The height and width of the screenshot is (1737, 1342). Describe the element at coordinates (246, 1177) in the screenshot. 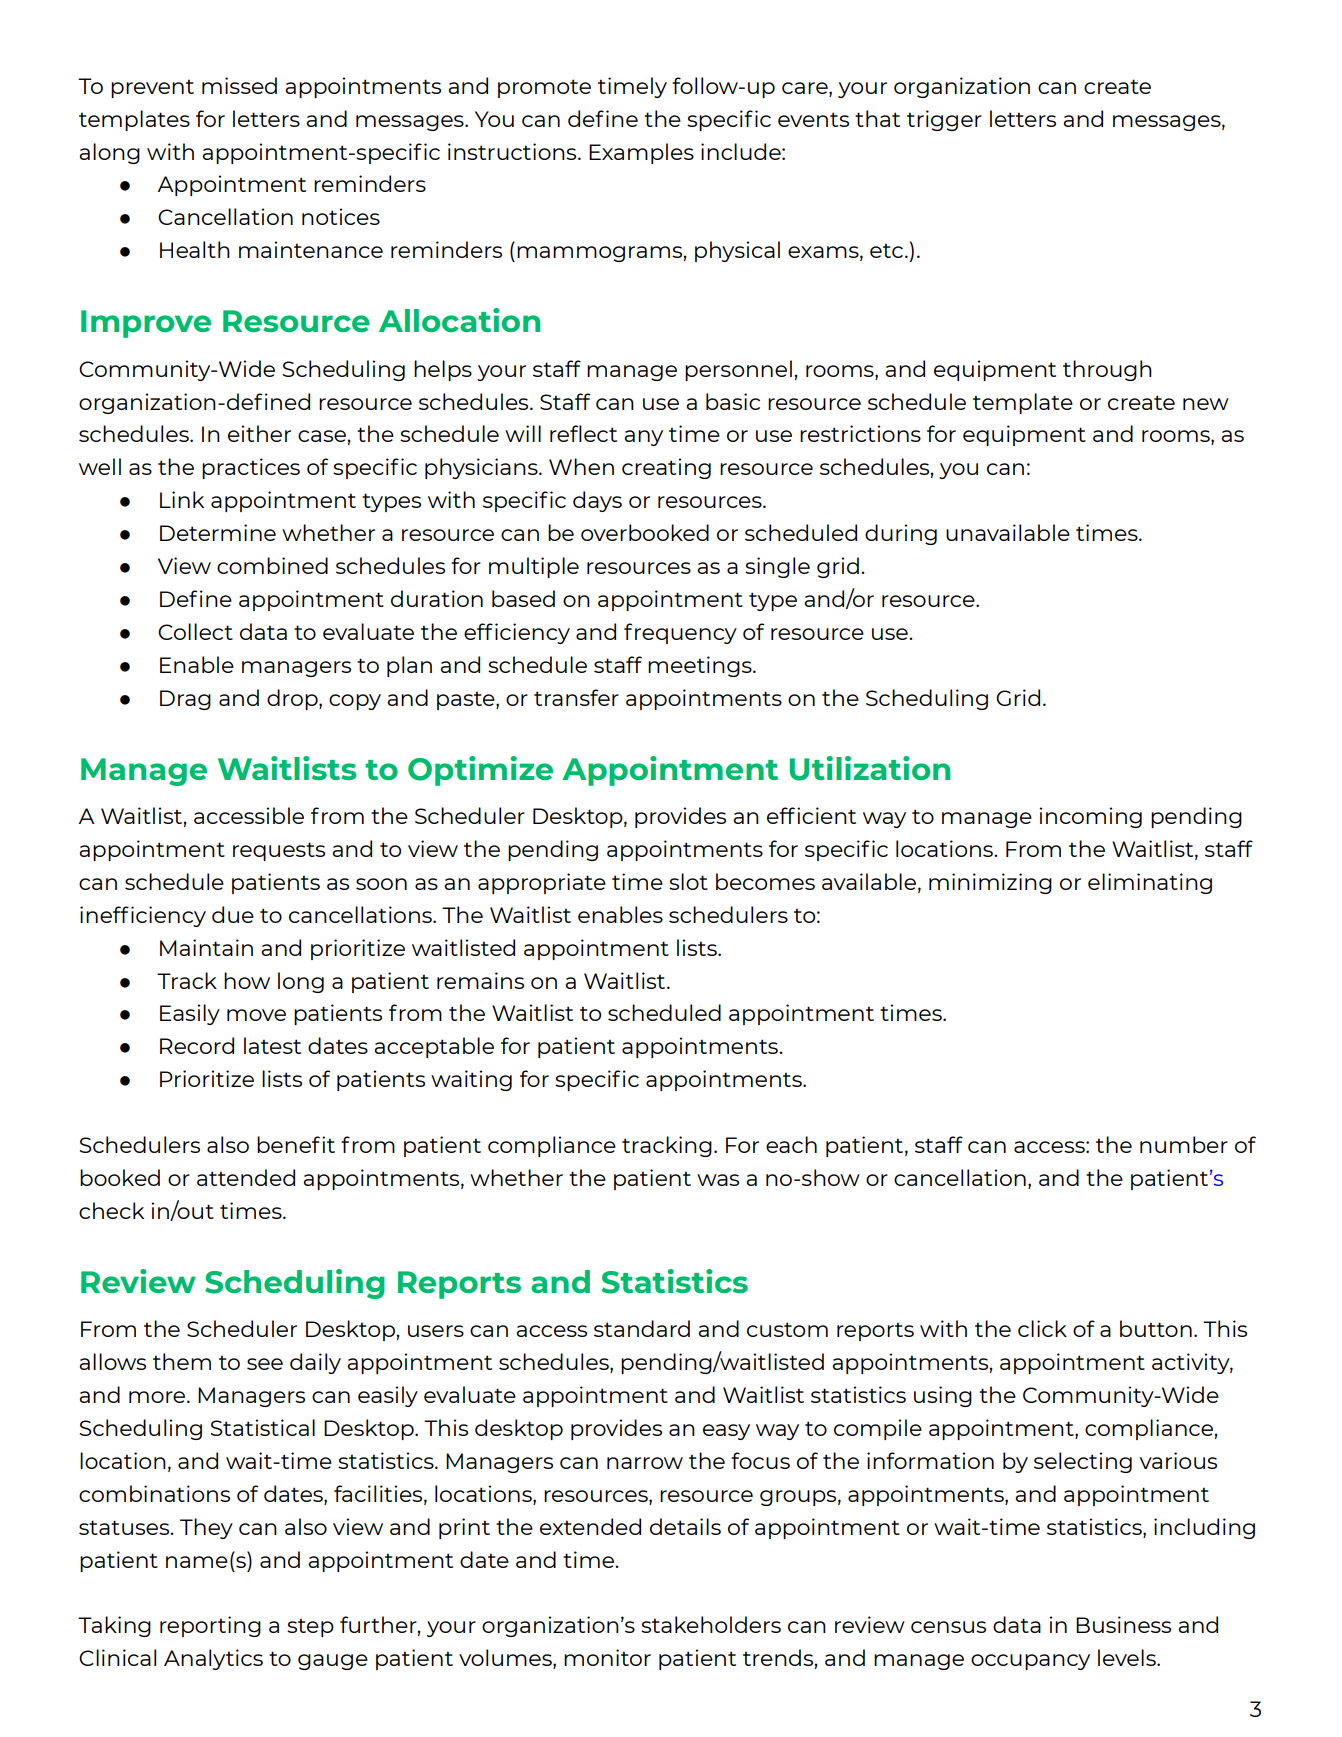

I see `attended` at that location.
